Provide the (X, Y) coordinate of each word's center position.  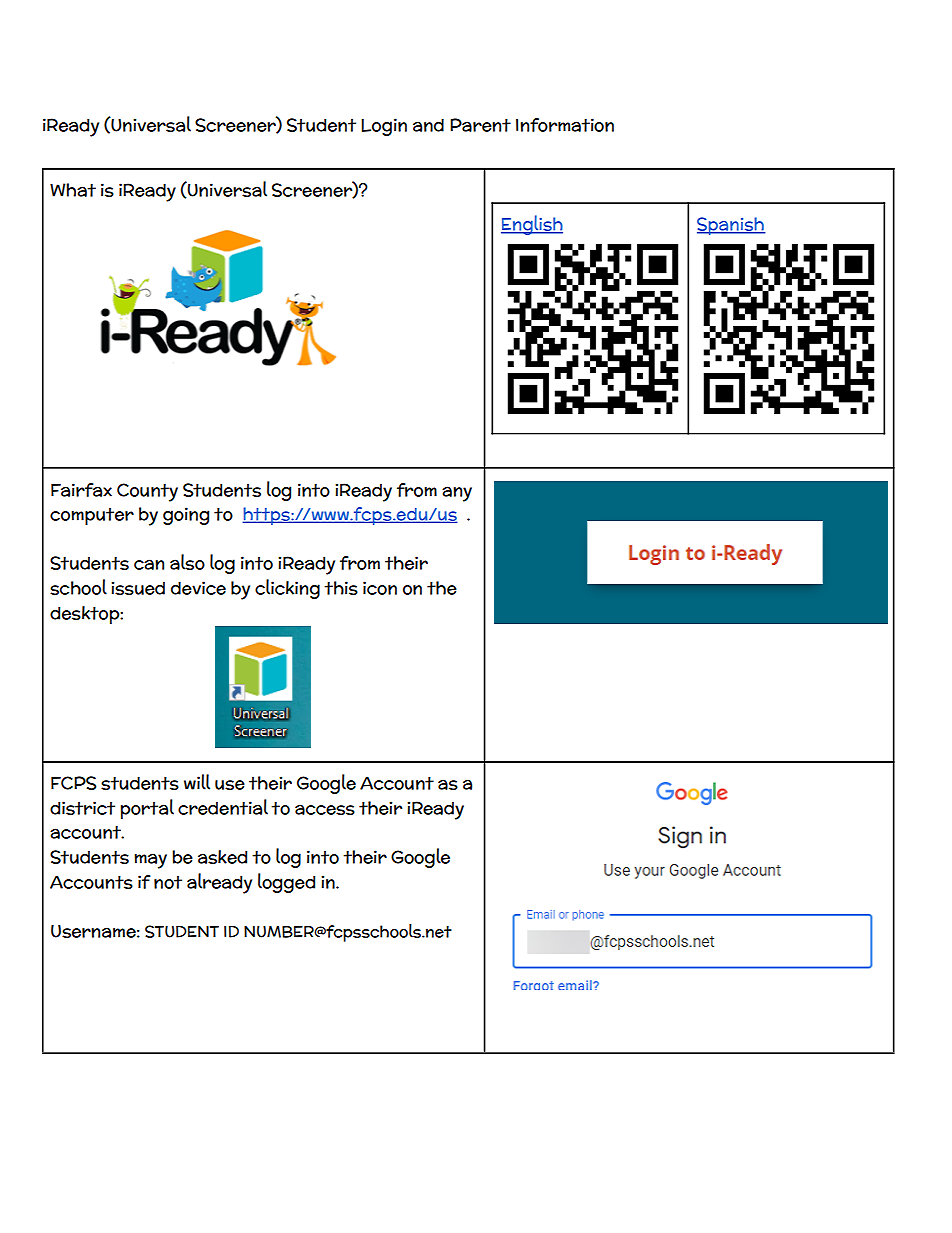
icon (380, 588)
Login (384, 127)
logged (286, 883)
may (150, 861)
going (186, 516)
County (147, 492)
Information (565, 125)
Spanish (731, 226)
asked (222, 857)
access (325, 809)
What (73, 190)
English (532, 225)
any (457, 494)
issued (138, 588)
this (341, 588)
